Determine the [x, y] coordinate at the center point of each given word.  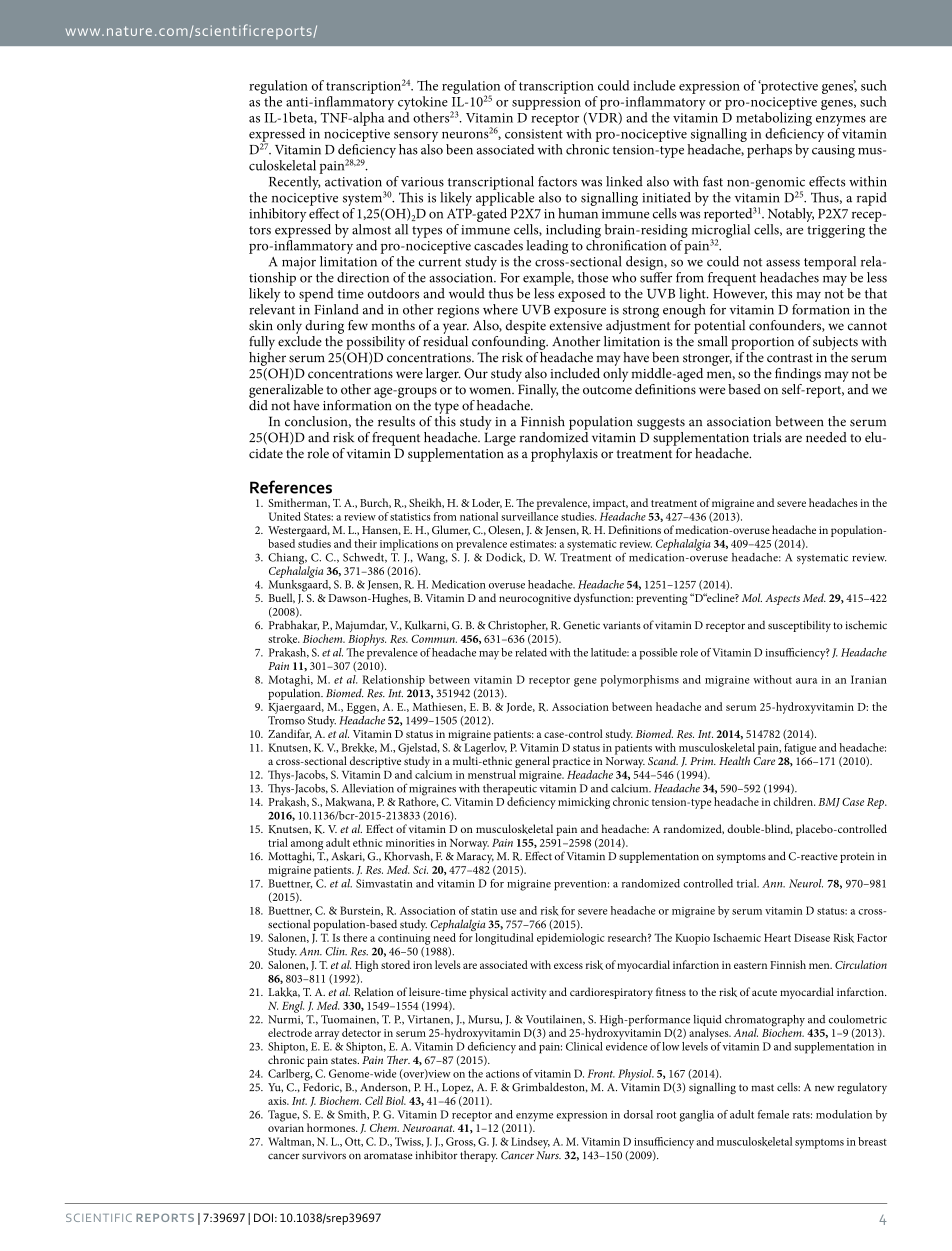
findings [798, 375]
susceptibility [799, 626]
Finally [537, 389]
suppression [546, 103]
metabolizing [774, 119]
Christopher [518, 627]
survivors [324, 1155]
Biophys [367, 640]
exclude [300, 340]
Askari [348, 857]
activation [353, 182]
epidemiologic [570, 939]
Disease [812, 938]
